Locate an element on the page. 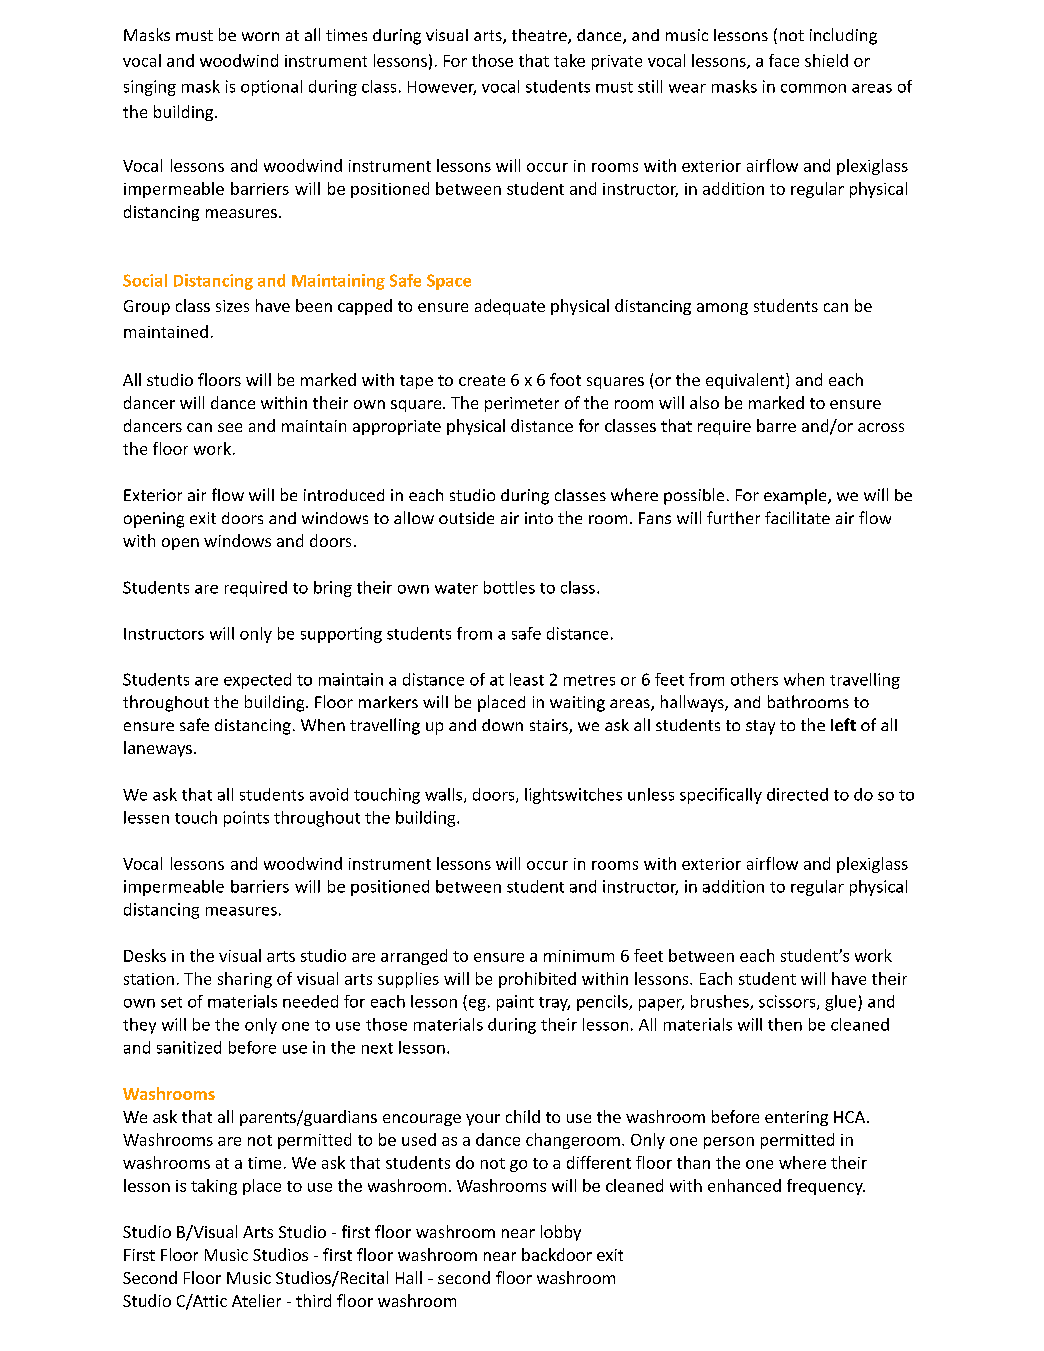 The image size is (1044, 1351). sizes is located at coordinates (232, 306).
